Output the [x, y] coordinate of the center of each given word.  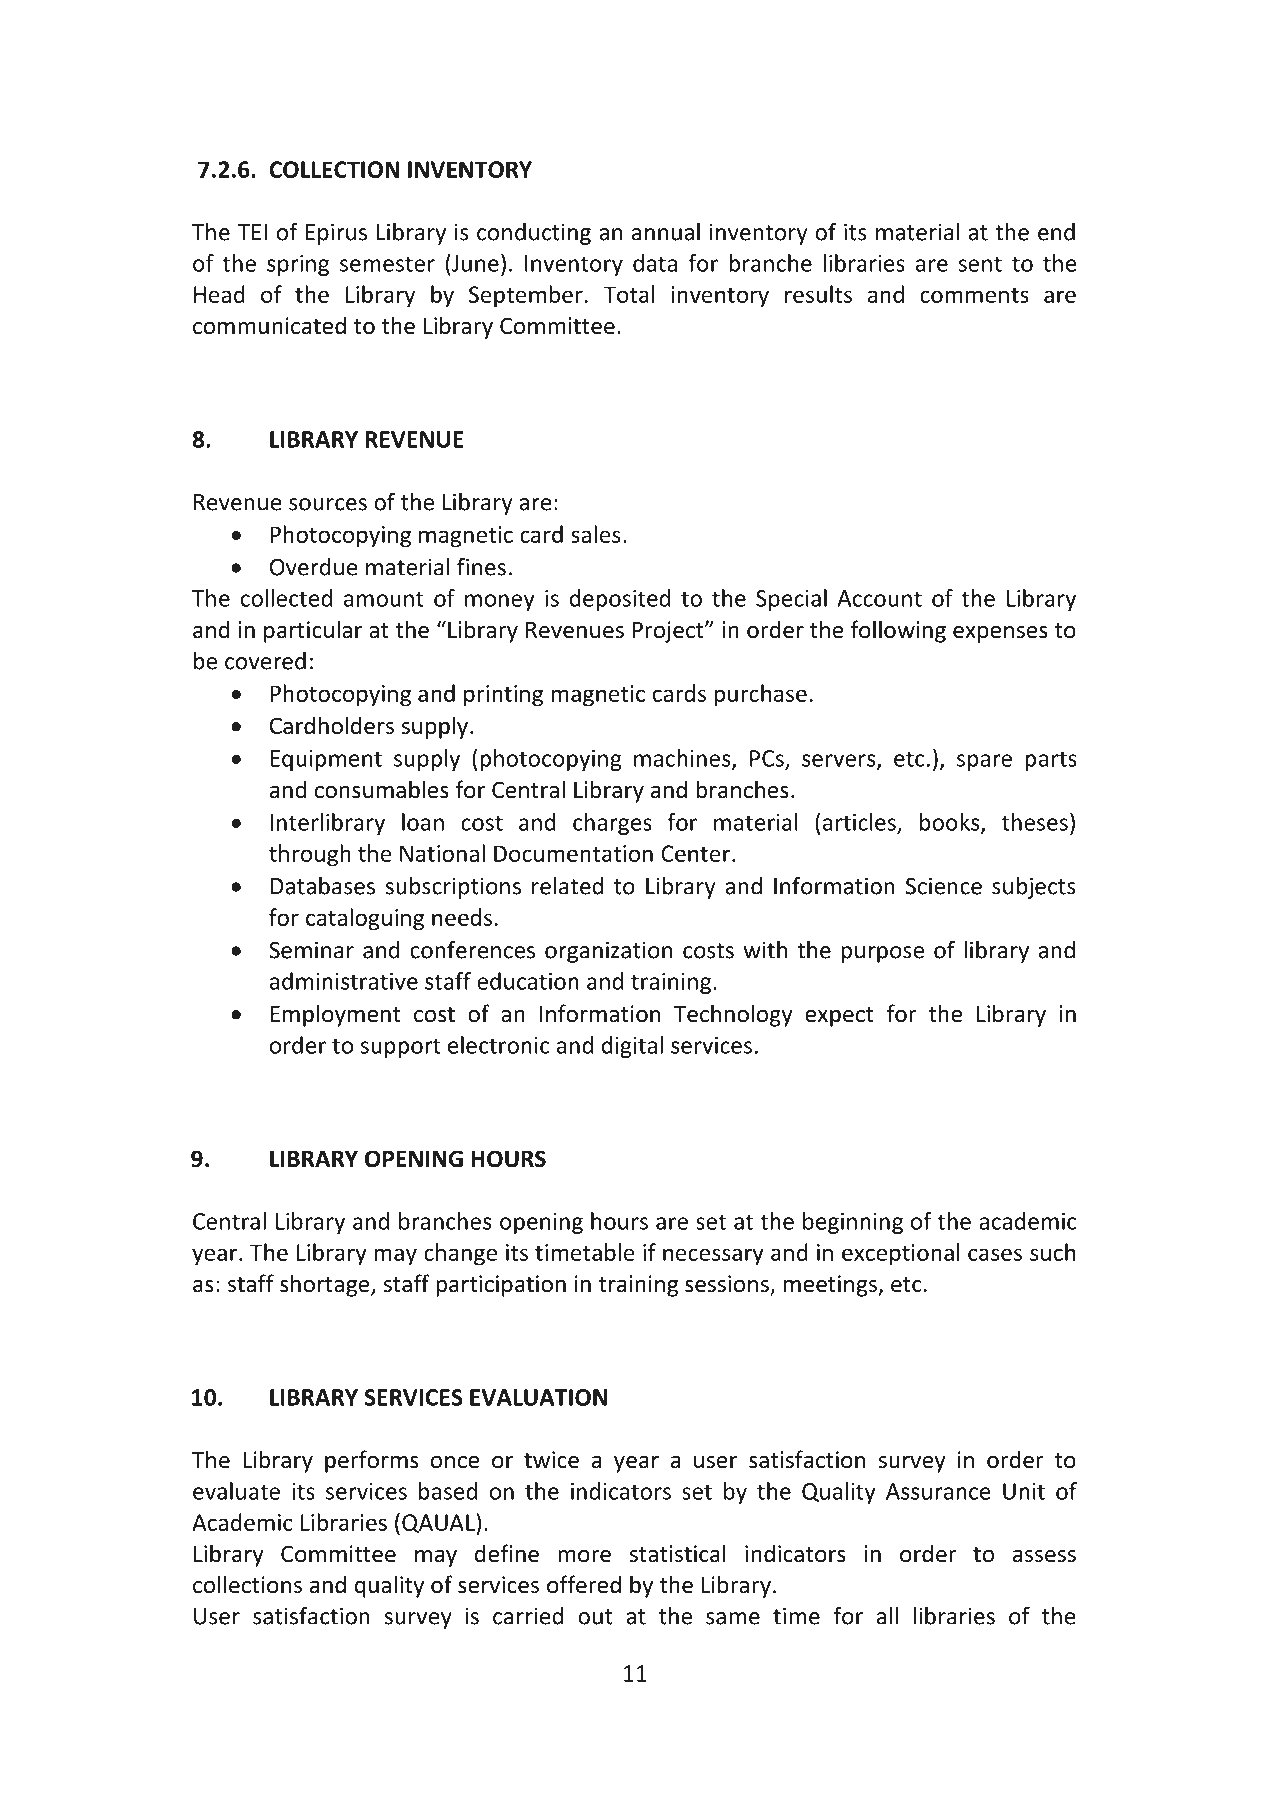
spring [298, 265]
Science [944, 886]
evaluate [236, 1491]
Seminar [311, 950]
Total [629, 294]
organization [608, 952]
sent [980, 264]
